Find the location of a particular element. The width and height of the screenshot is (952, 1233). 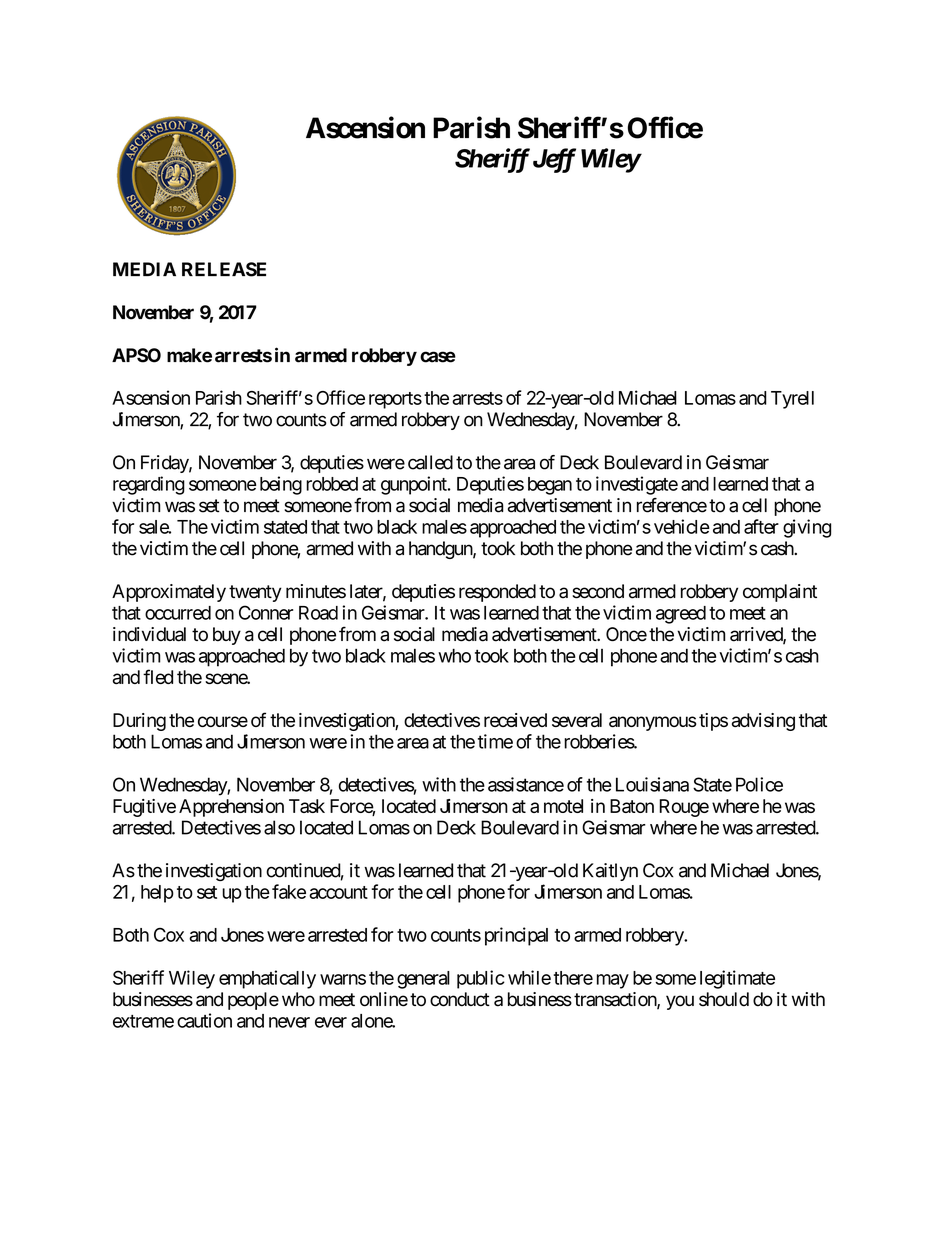

people is located at coordinates (253, 1001).
